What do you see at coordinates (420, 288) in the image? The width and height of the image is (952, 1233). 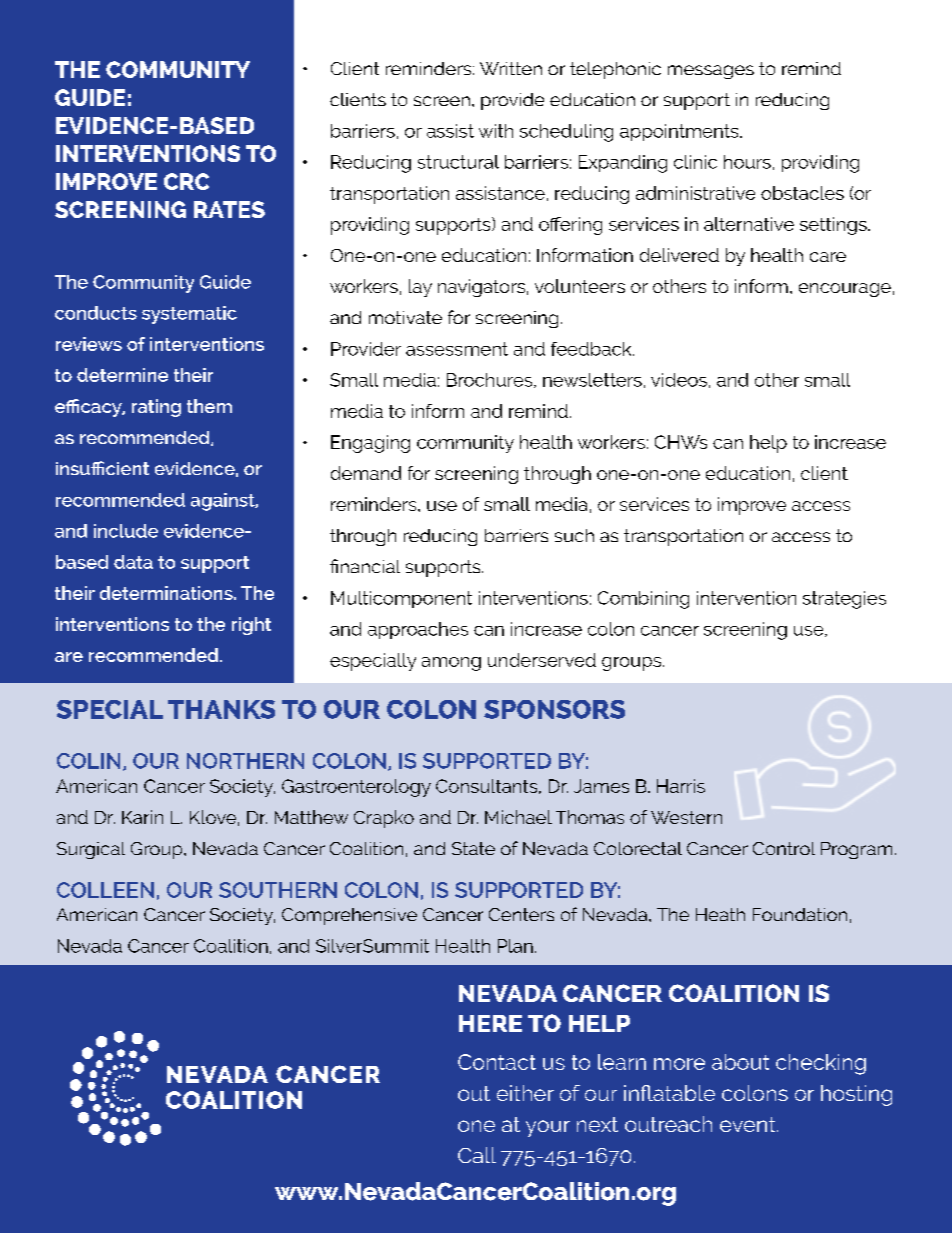 I see `lay` at bounding box center [420, 288].
